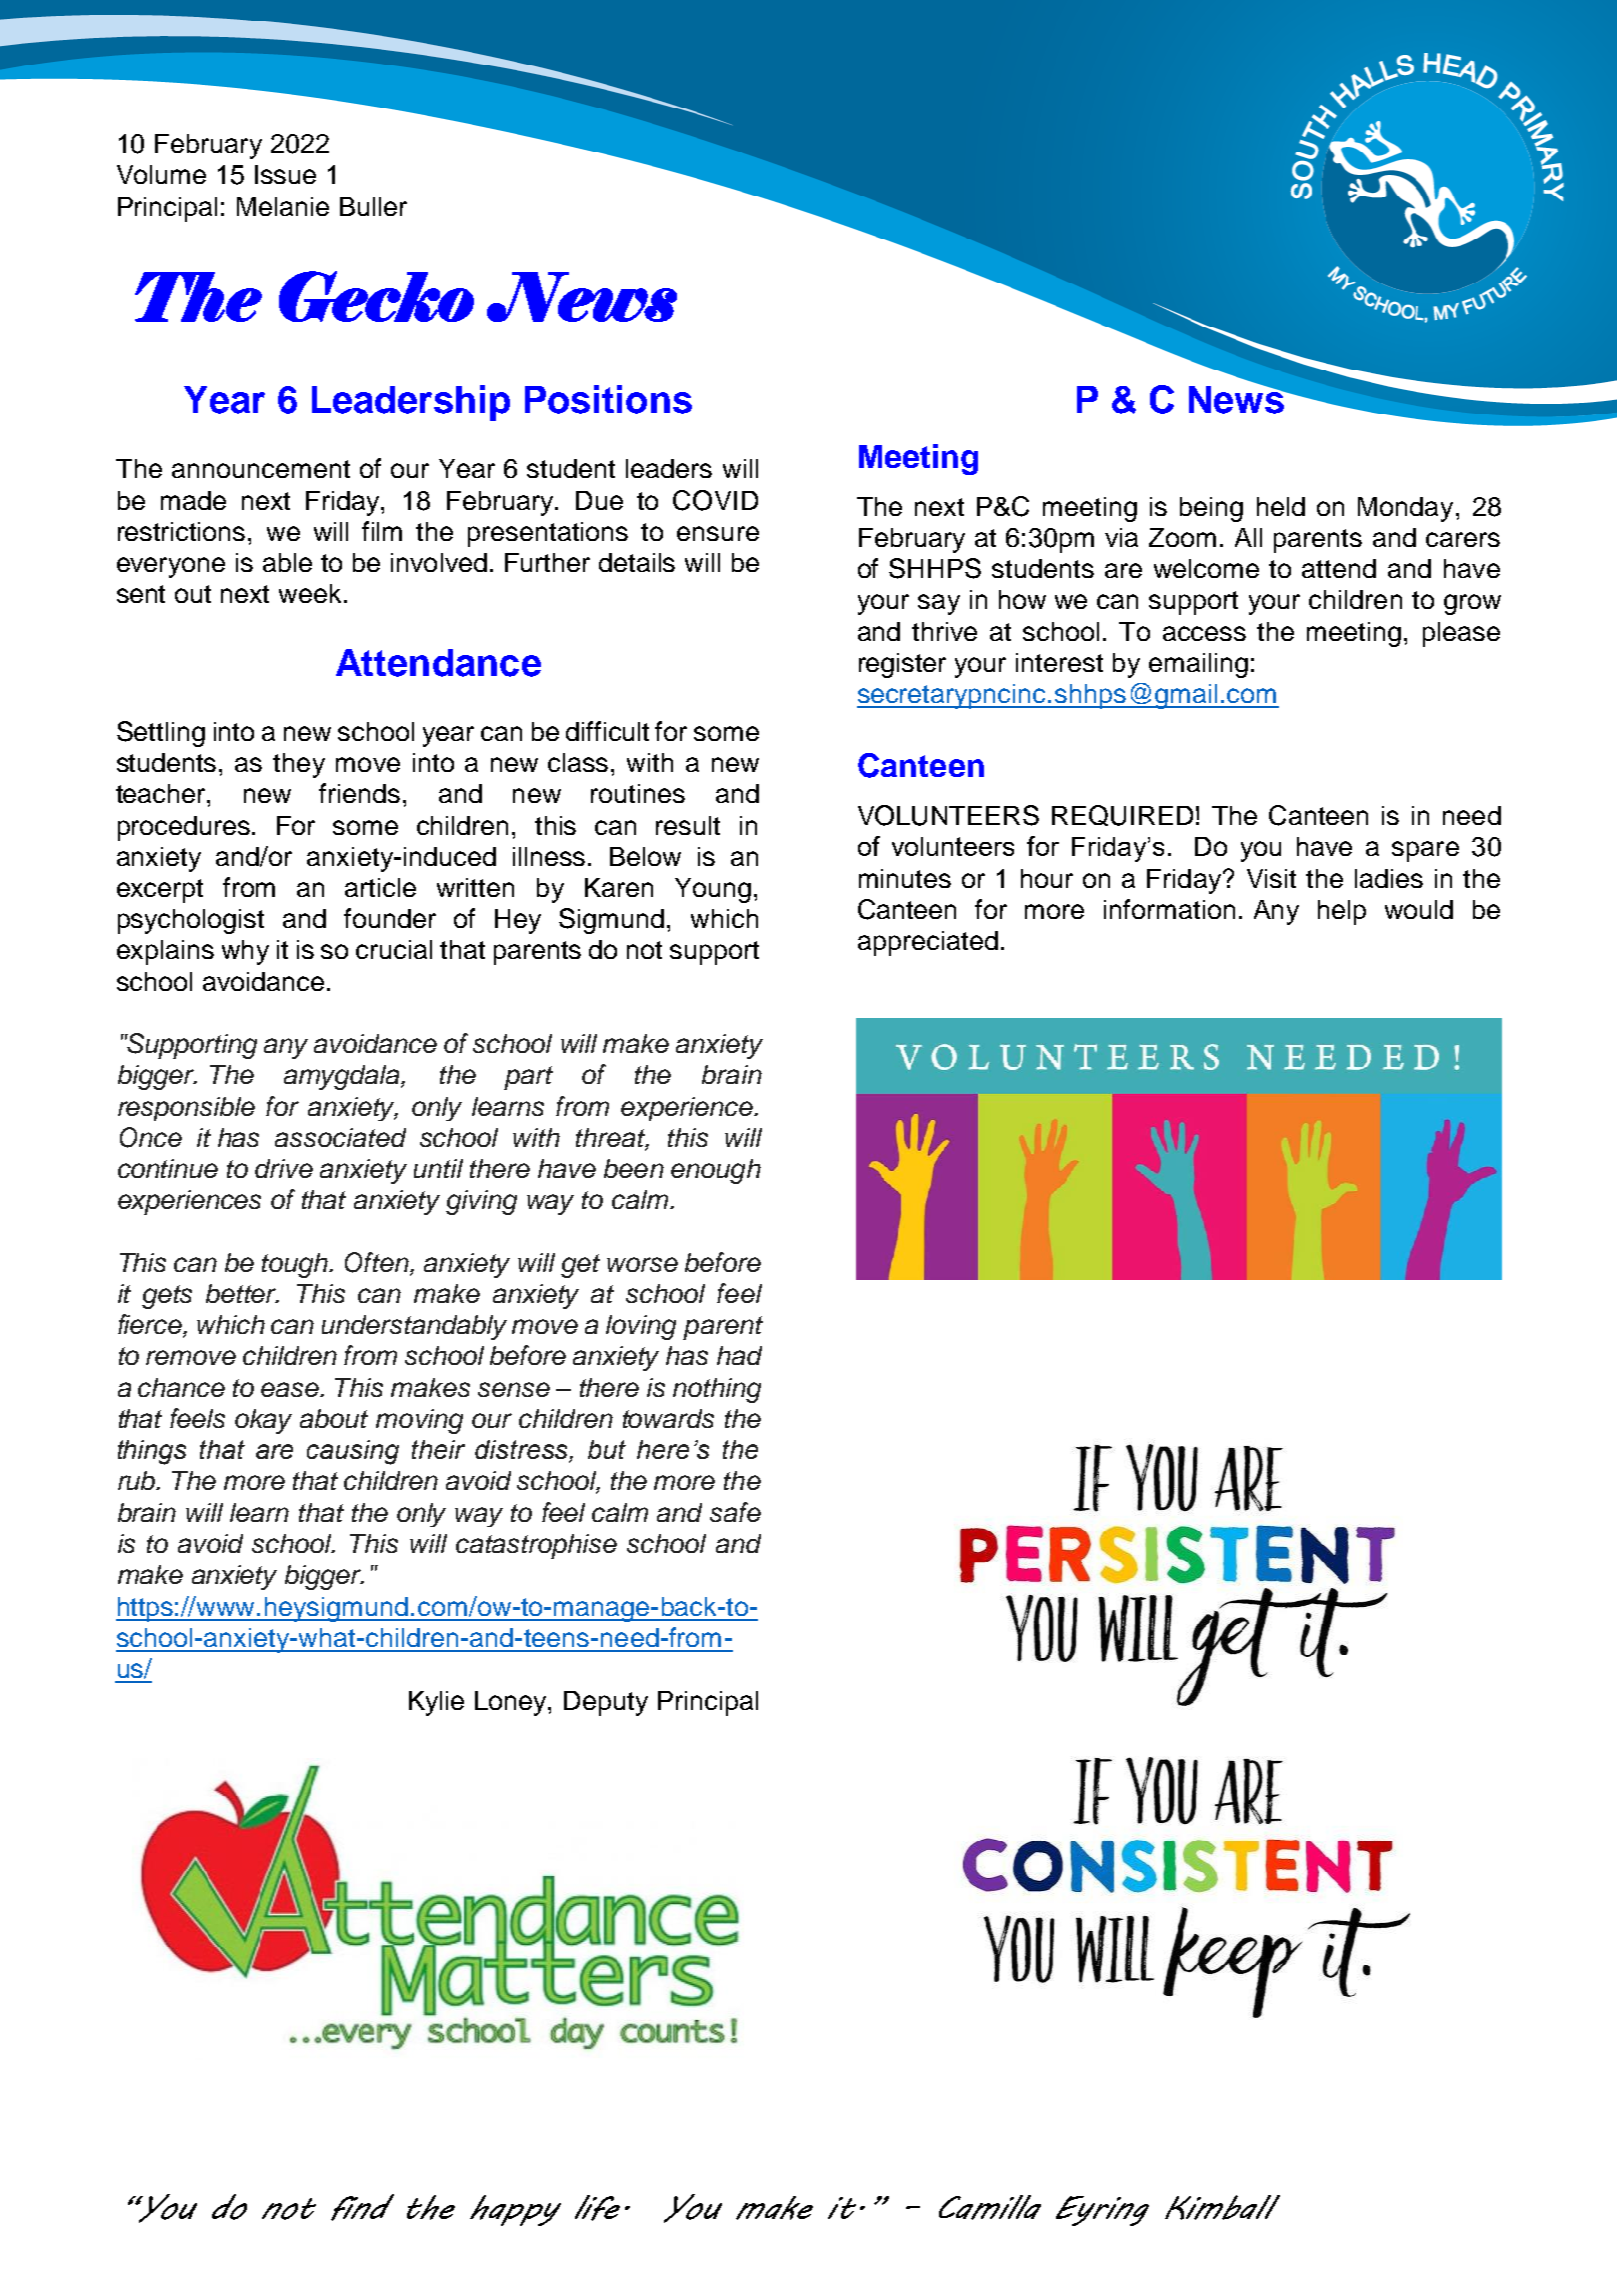  Describe the element at coordinates (1206, 568) in the image. I see `welcome` at that location.
